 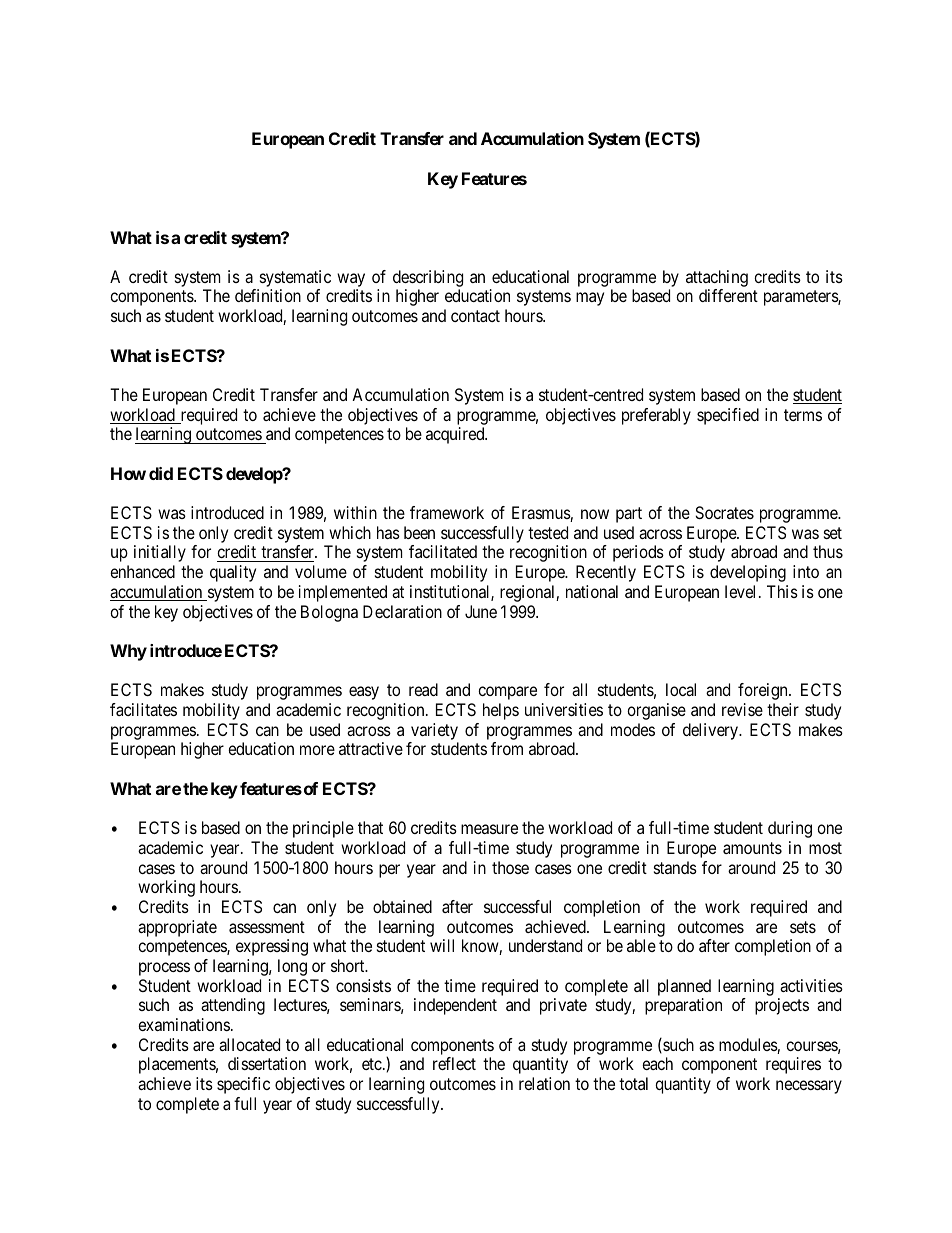 What do you see at coordinates (143, 709) in the image?
I see `facilitates` at bounding box center [143, 709].
